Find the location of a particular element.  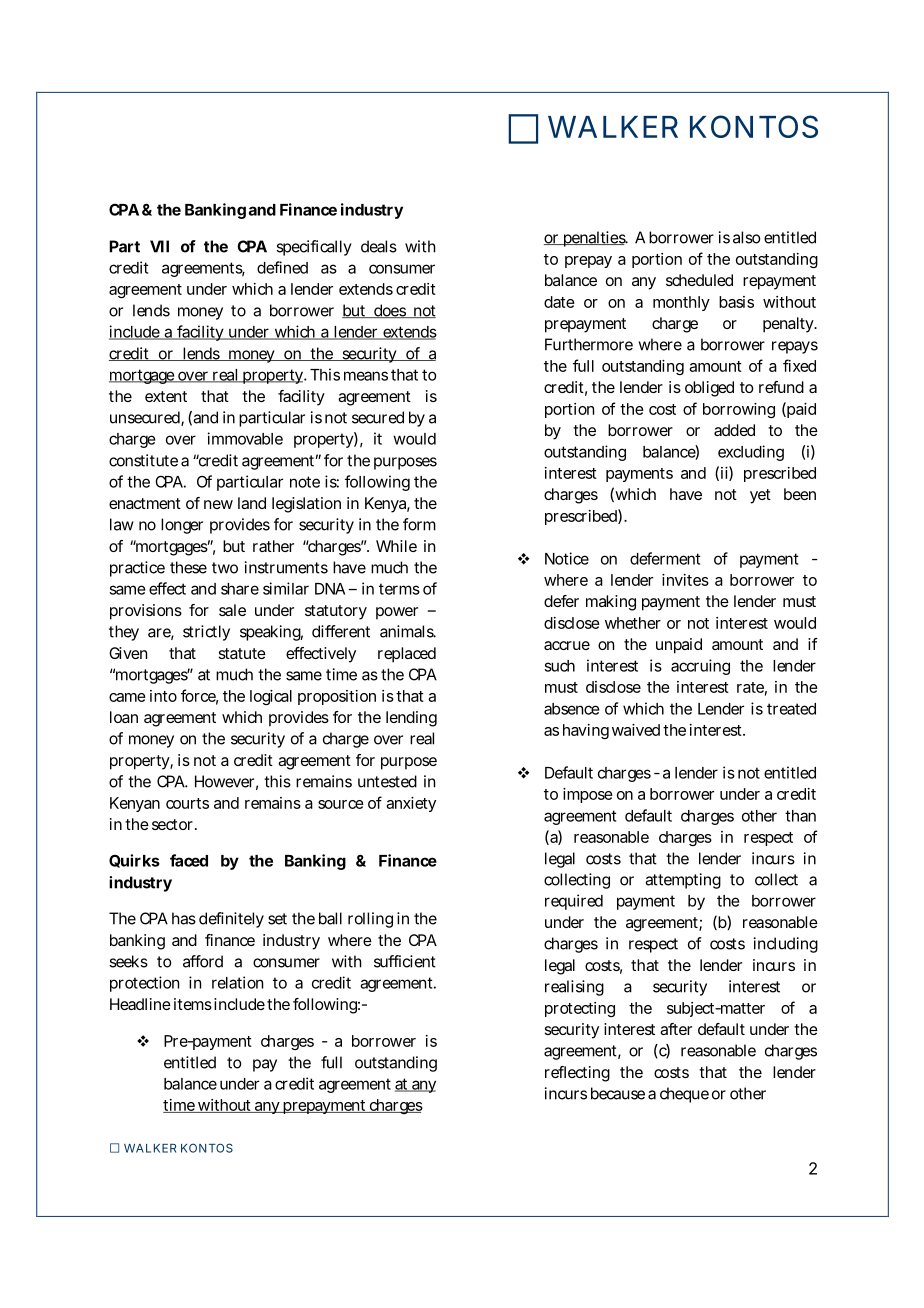

While is located at coordinates (396, 546).
